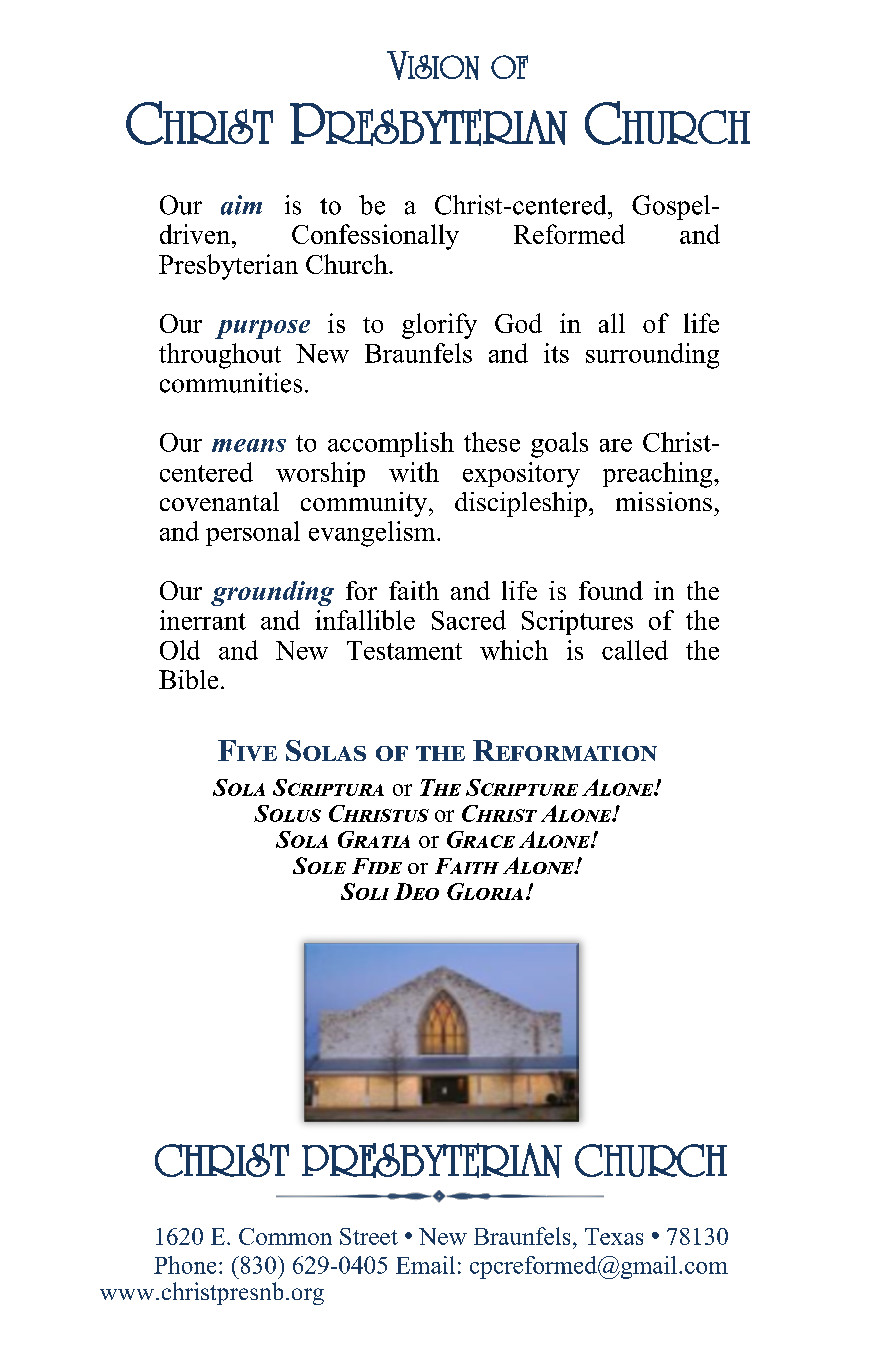  What do you see at coordinates (556, 353) in the page?
I see `its` at bounding box center [556, 353].
